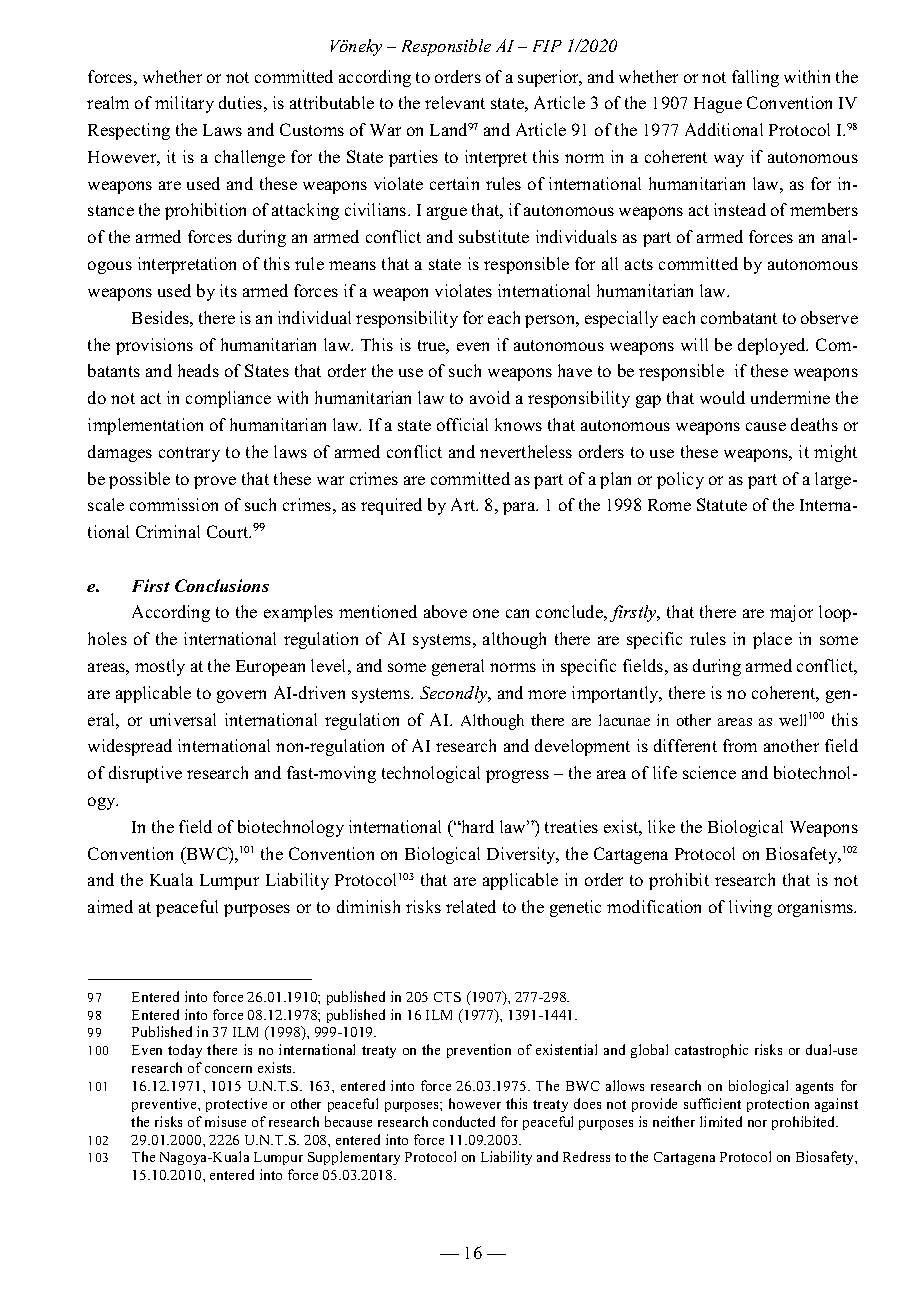  Describe the element at coordinates (814, 424) in the screenshot. I see `deaths` at that location.
